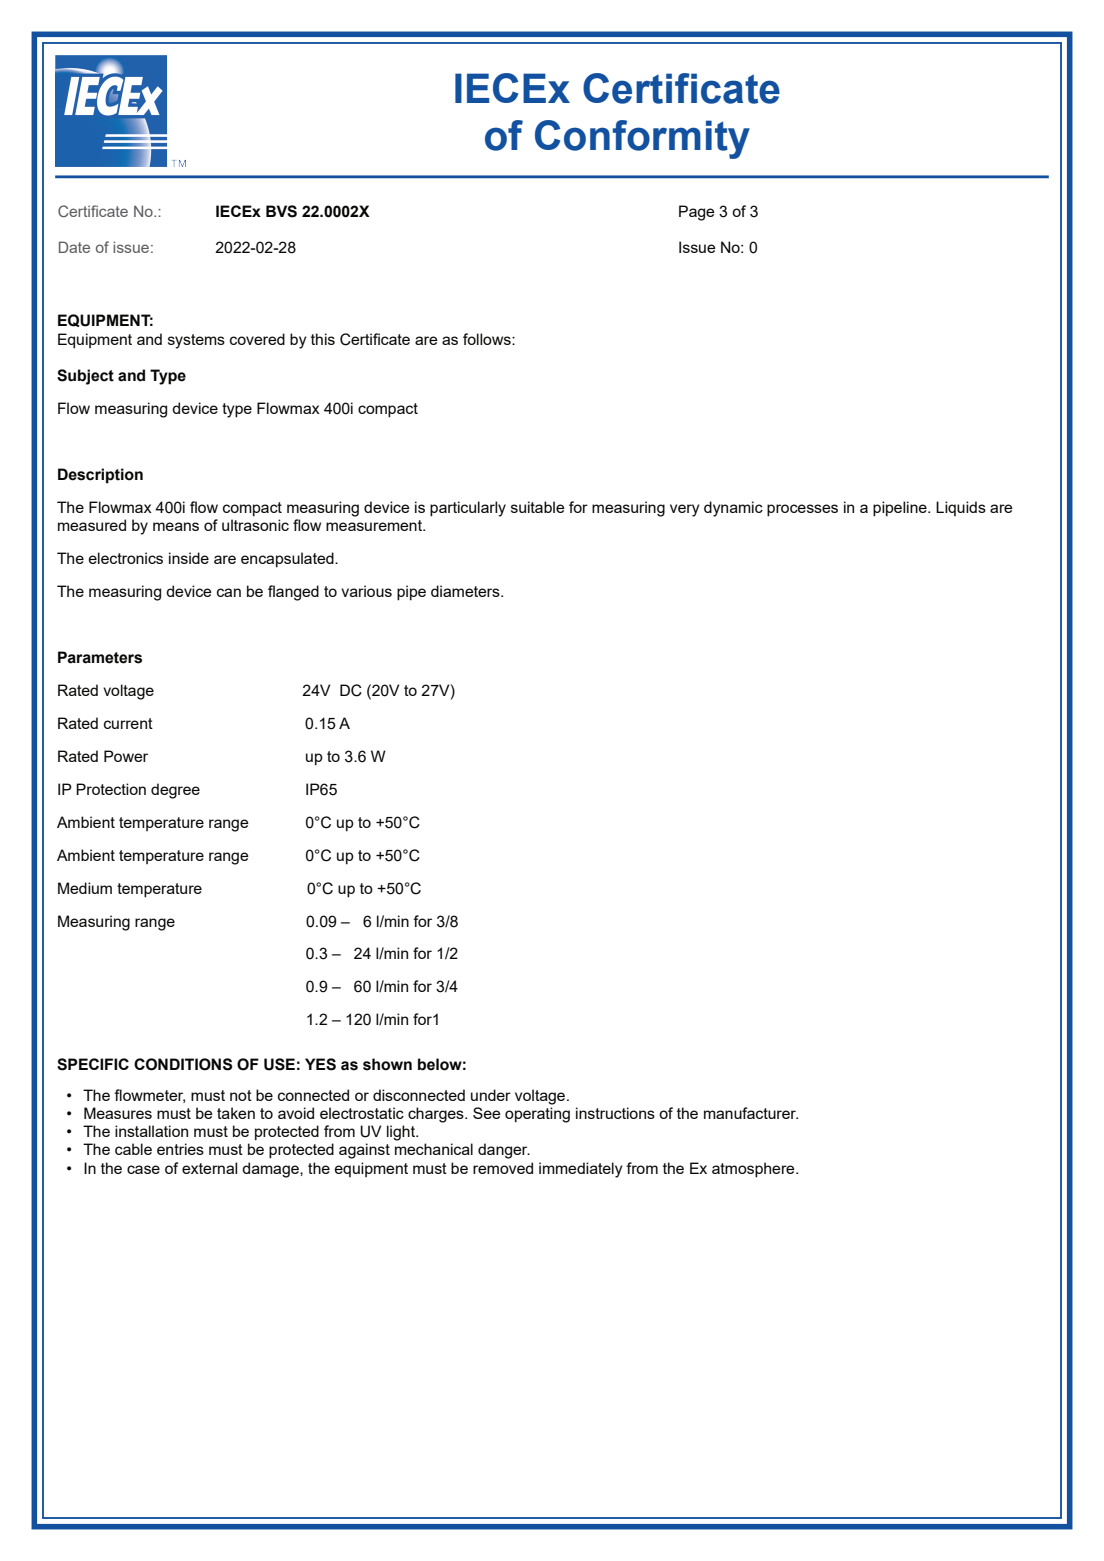 The height and width of the screenshot is (1561, 1104). What do you see at coordinates (697, 213) in the screenshot?
I see `Page` at bounding box center [697, 213].
